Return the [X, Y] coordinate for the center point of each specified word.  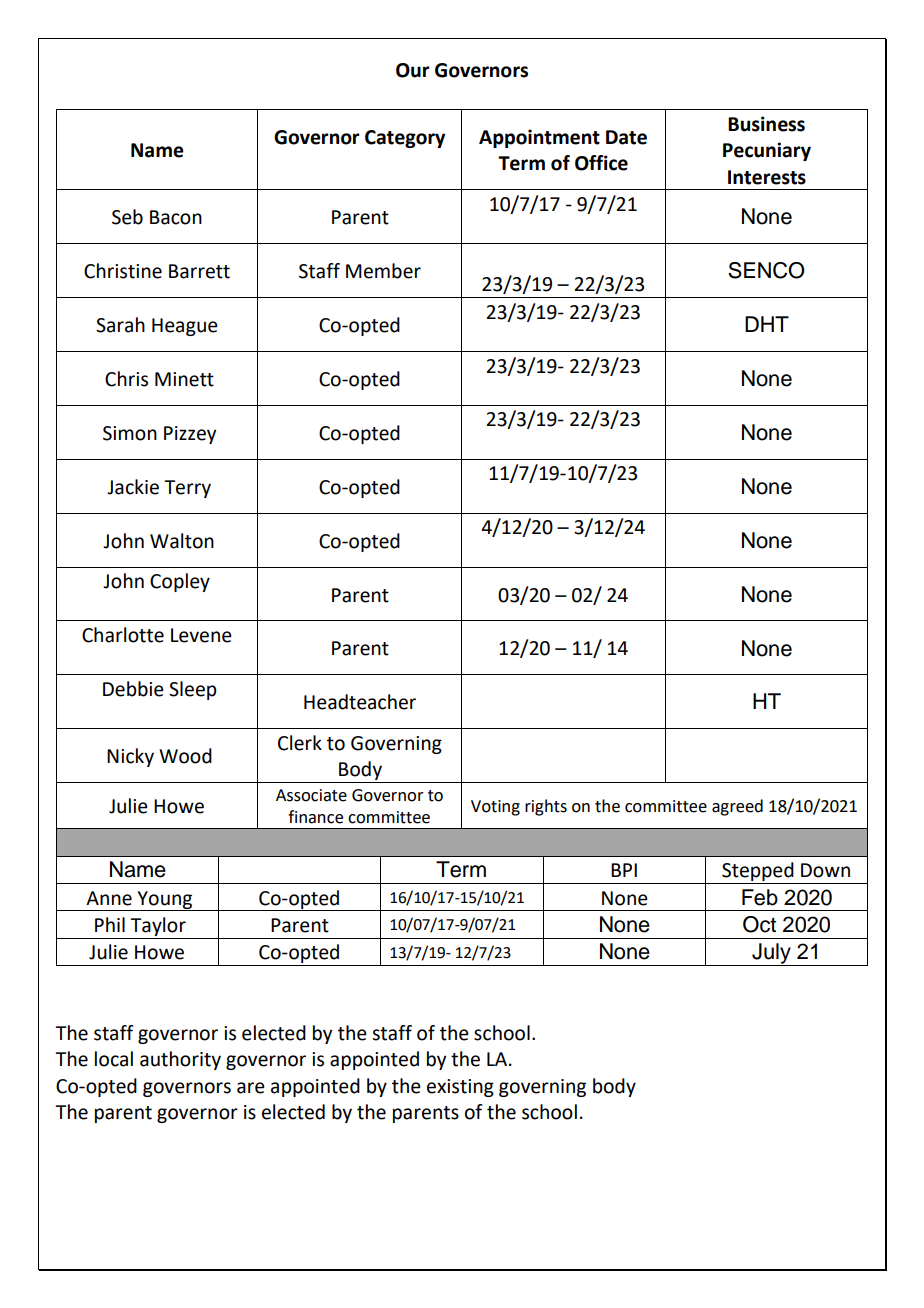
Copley [180, 582]
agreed [737, 807]
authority [180, 1060]
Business [766, 124]
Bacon [176, 217]
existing [460, 1088]
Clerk [300, 743]
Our [413, 70]
